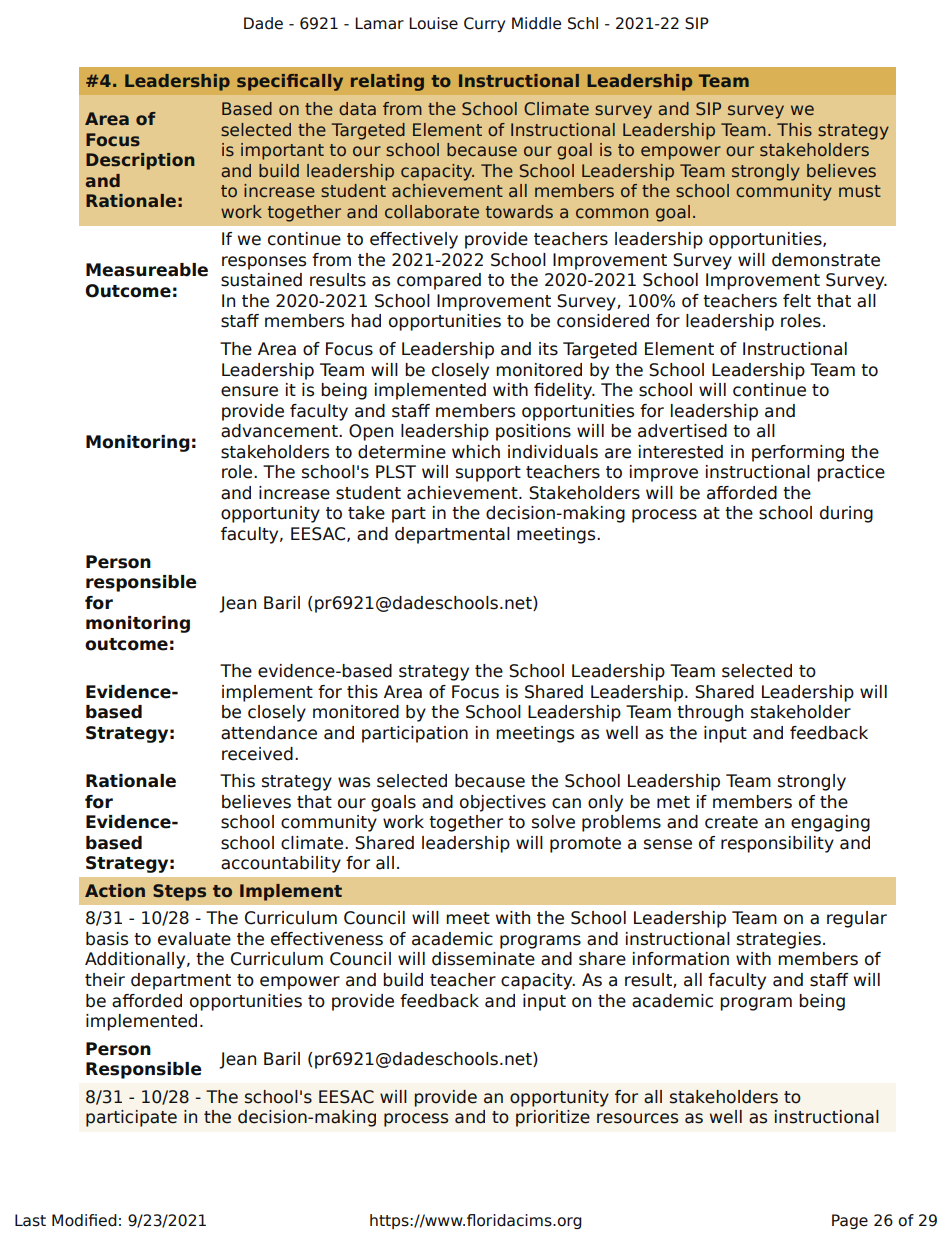 Image resolution: width=952 pixels, height=1233 pixels. Describe the element at coordinates (710, 713) in the image. I see `through` at that location.
